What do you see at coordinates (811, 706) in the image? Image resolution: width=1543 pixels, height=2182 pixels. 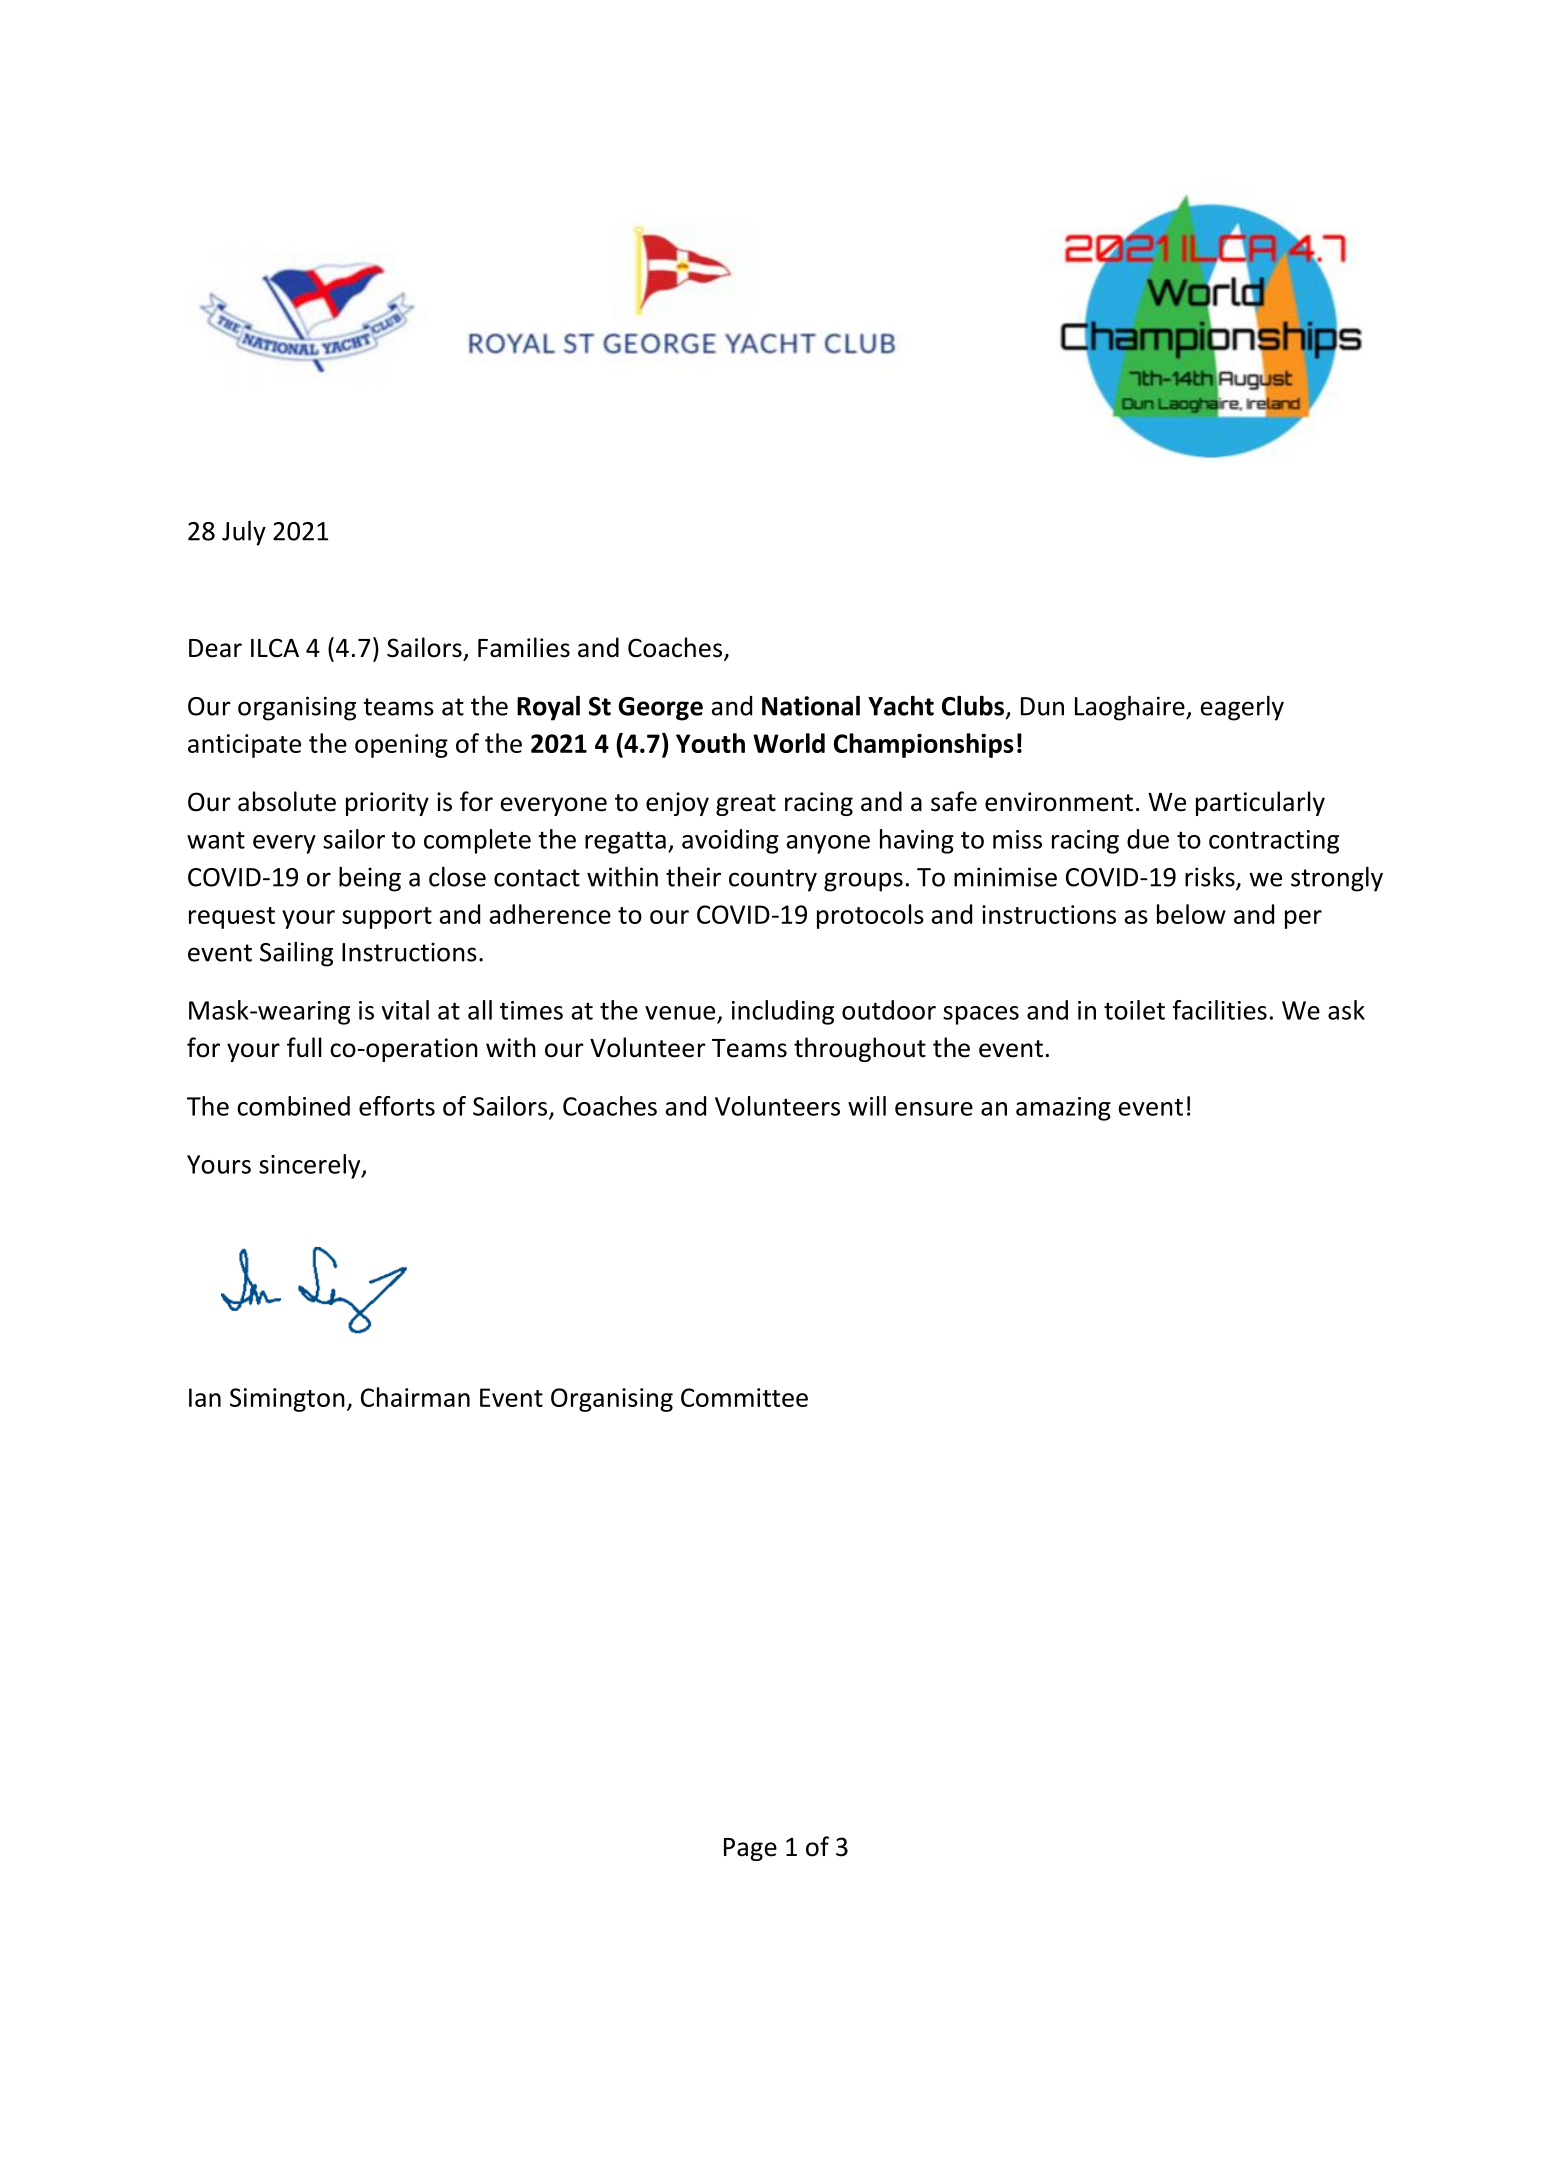 I see `National` at bounding box center [811, 706].
